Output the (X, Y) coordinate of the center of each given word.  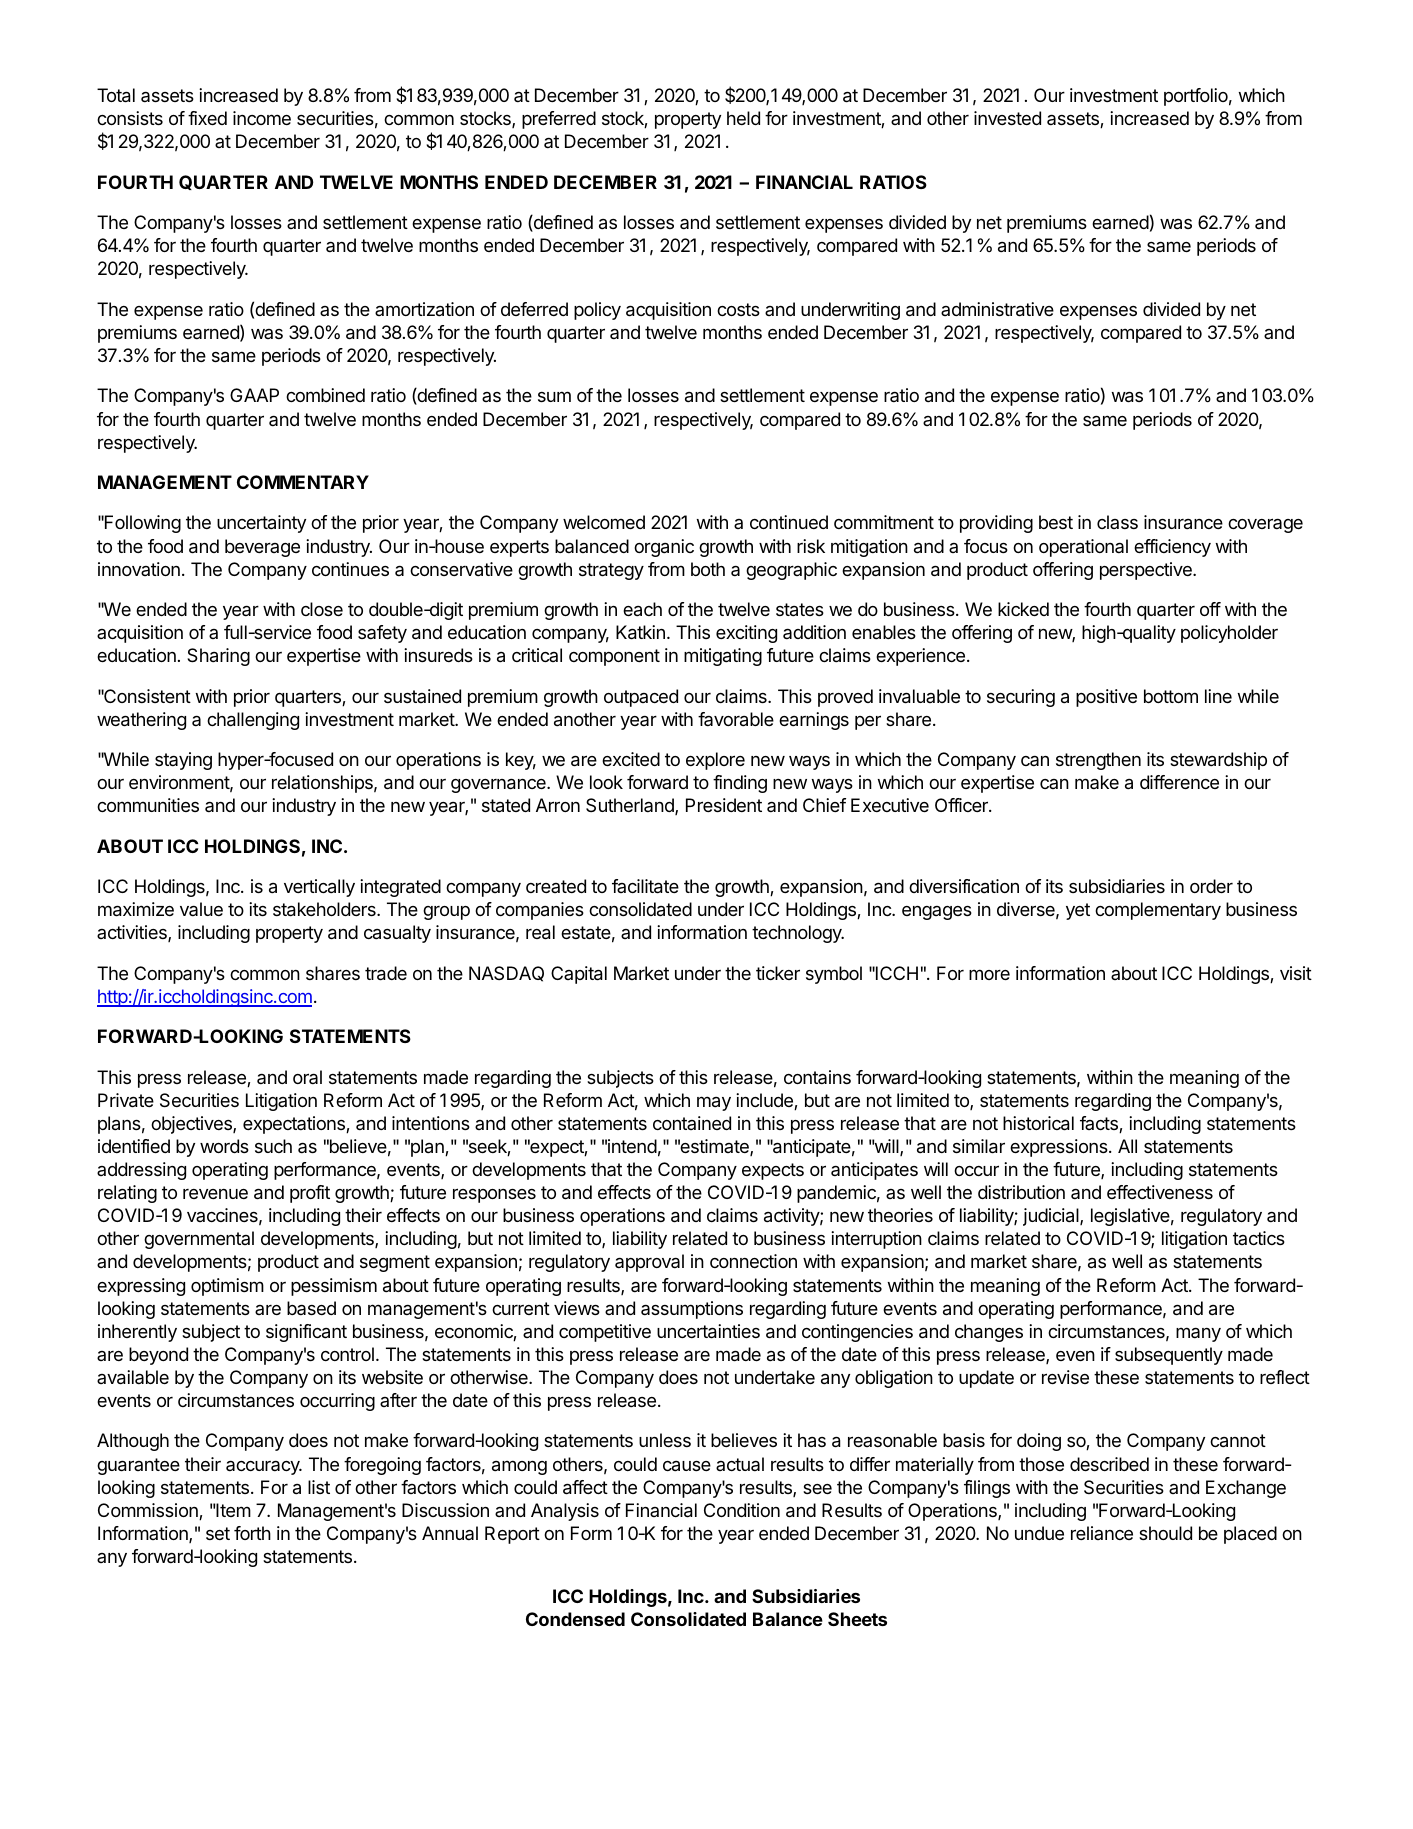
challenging (253, 721)
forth (252, 1533)
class (1117, 522)
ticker (778, 973)
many (1198, 1334)
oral (307, 1077)
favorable (736, 719)
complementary (1158, 911)
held (743, 118)
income (262, 118)
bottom (1171, 696)
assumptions (692, 1310)
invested (1007, 118)
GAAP (254, 395)
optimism (227, 1287)
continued (789, 522)
